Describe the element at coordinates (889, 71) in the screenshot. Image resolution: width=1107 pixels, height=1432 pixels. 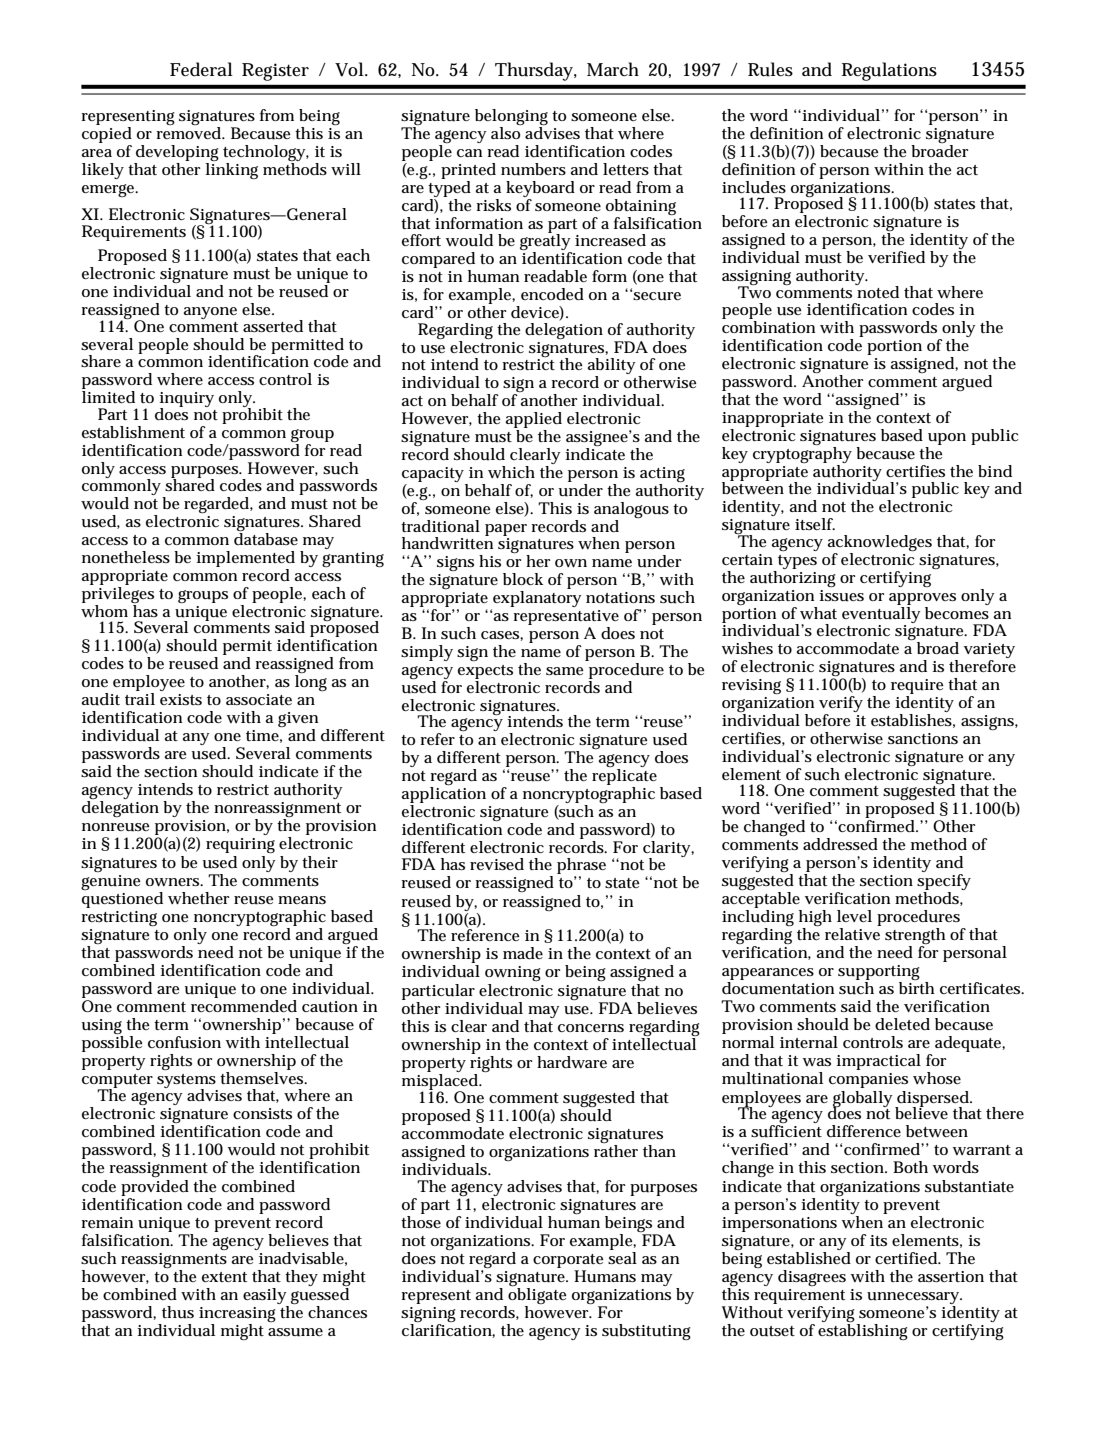
I see `Regulations` at that location.
